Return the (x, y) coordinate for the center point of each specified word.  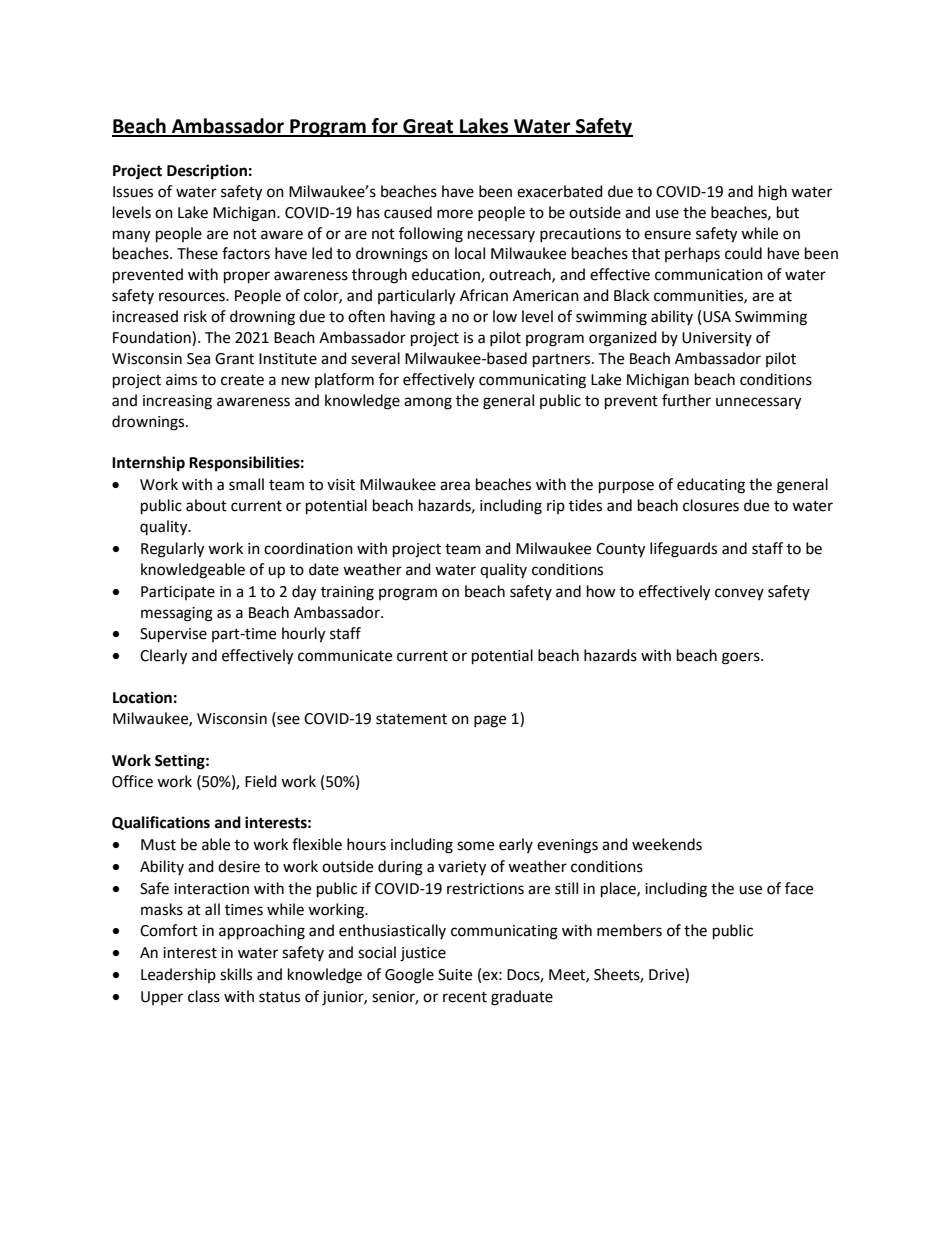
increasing (177, 402)
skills (236, 974)
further (686, 400)
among (428, 403)
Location (142, 697)
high (773, 193)
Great (428, 127)
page (490, 721)
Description (207, 172)
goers (742, 658)
